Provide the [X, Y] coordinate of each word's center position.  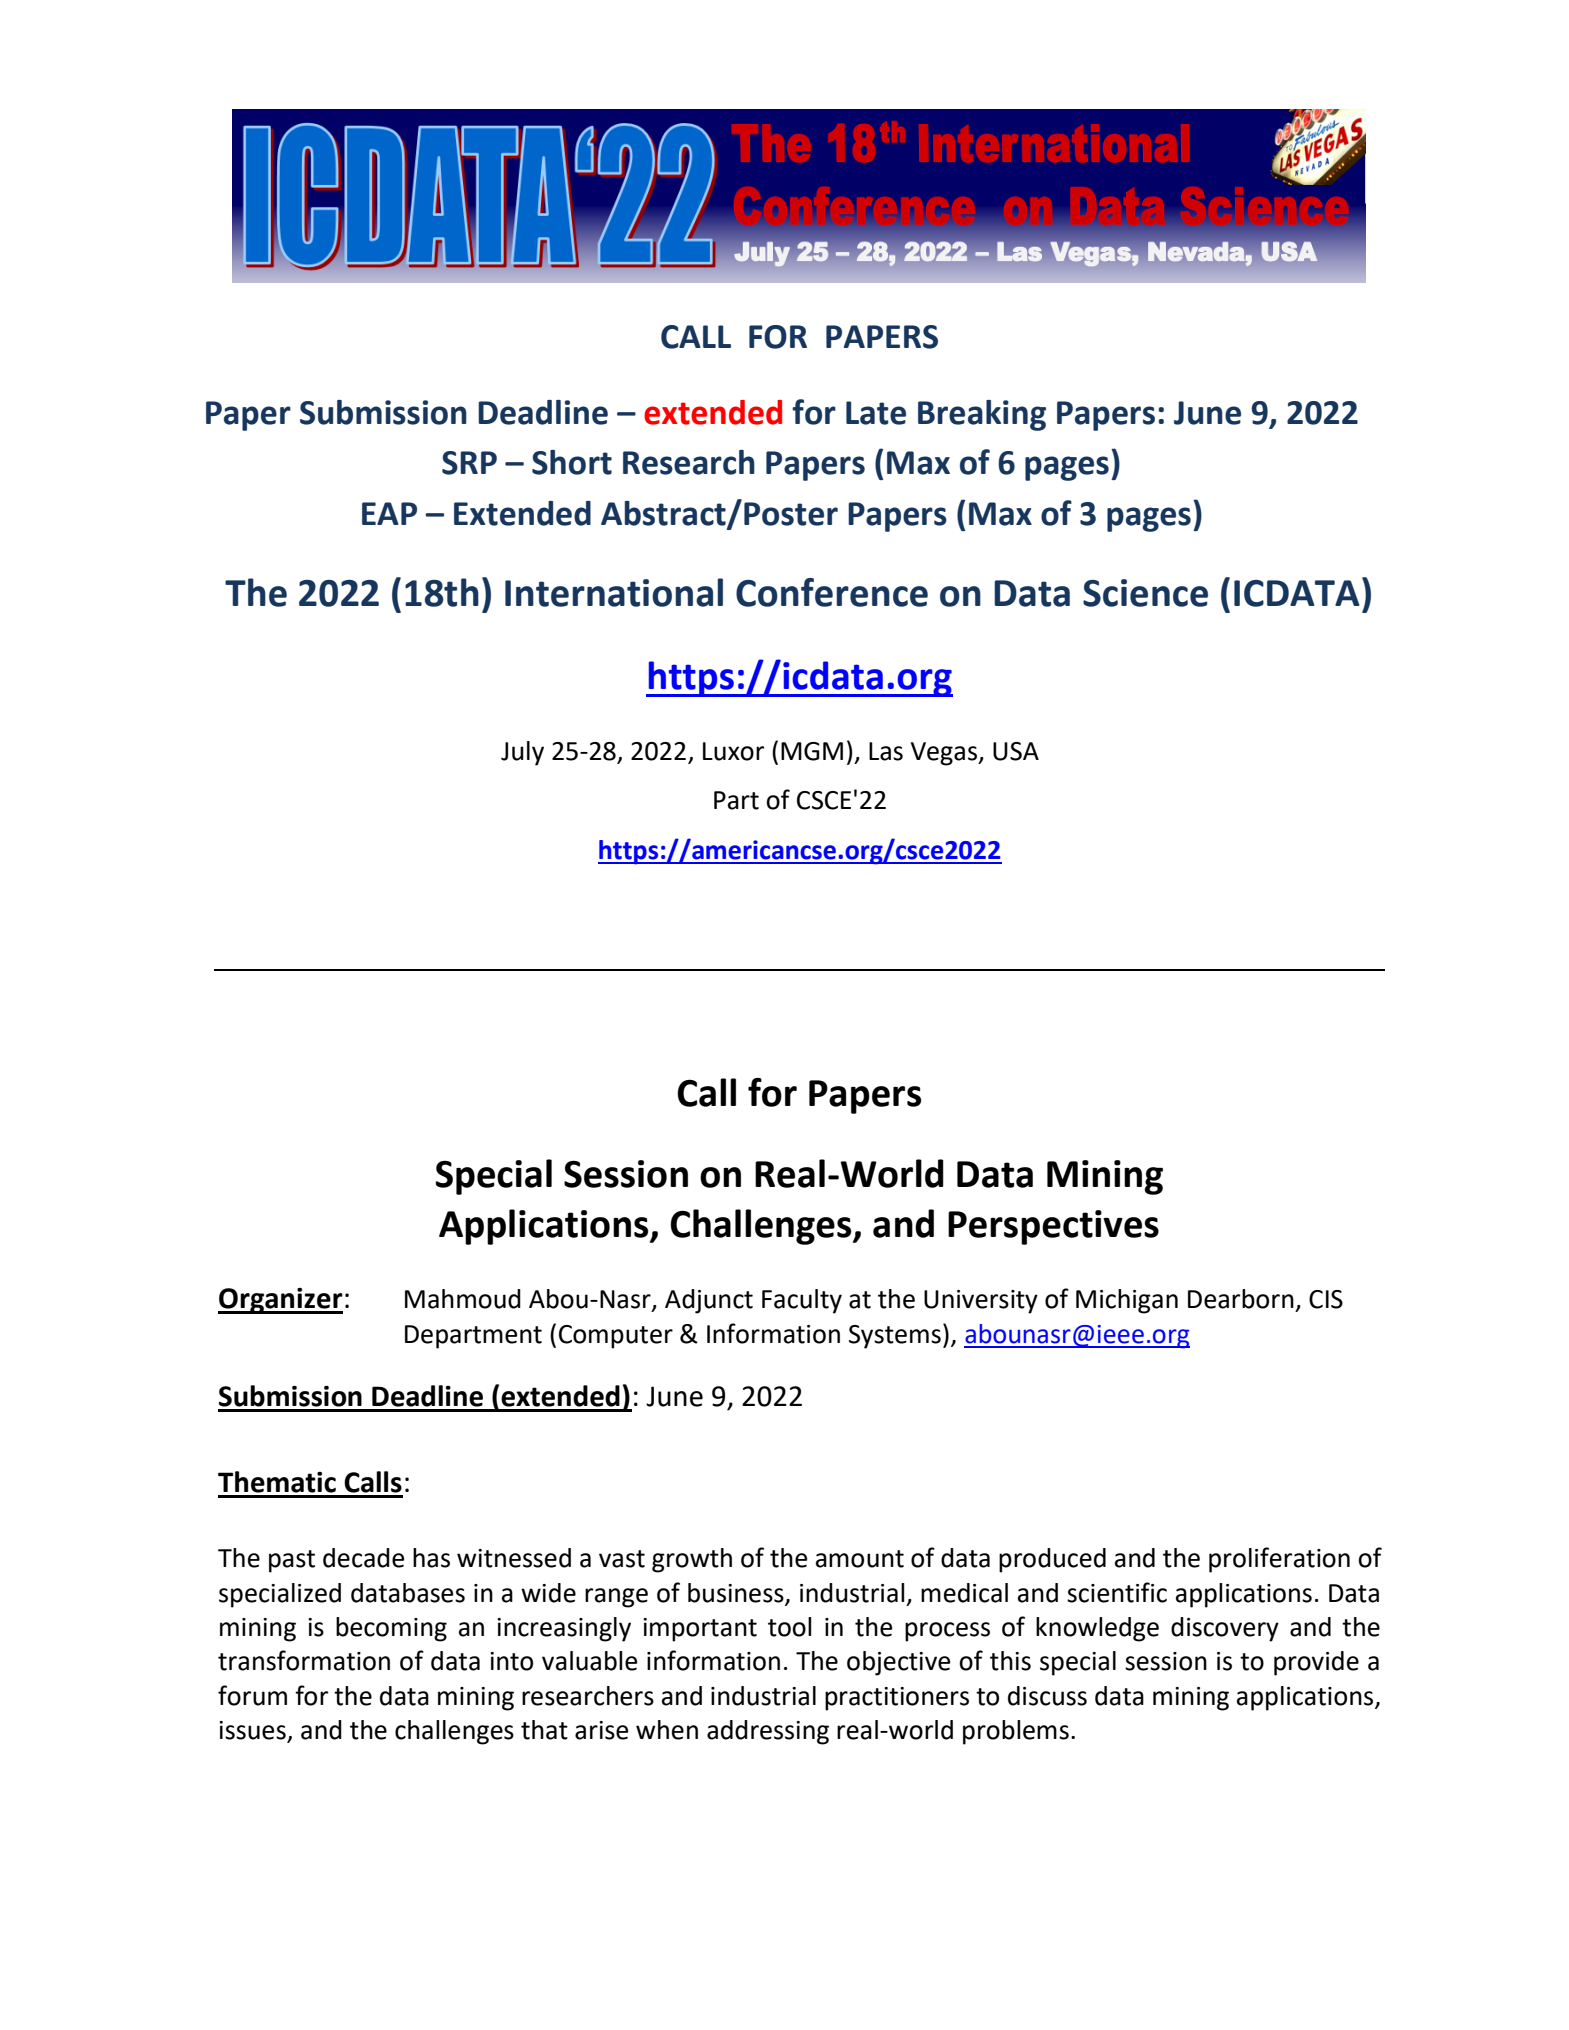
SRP [469, 463]
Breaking [982, 415]
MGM [812, 751]
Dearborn [1241, 1299]
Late [876, 413]
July [522, 753]
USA [1016, 751]
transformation [304, 1660]
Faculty [802, 1301]
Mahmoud [463, 1299]
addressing [768, 1732]
